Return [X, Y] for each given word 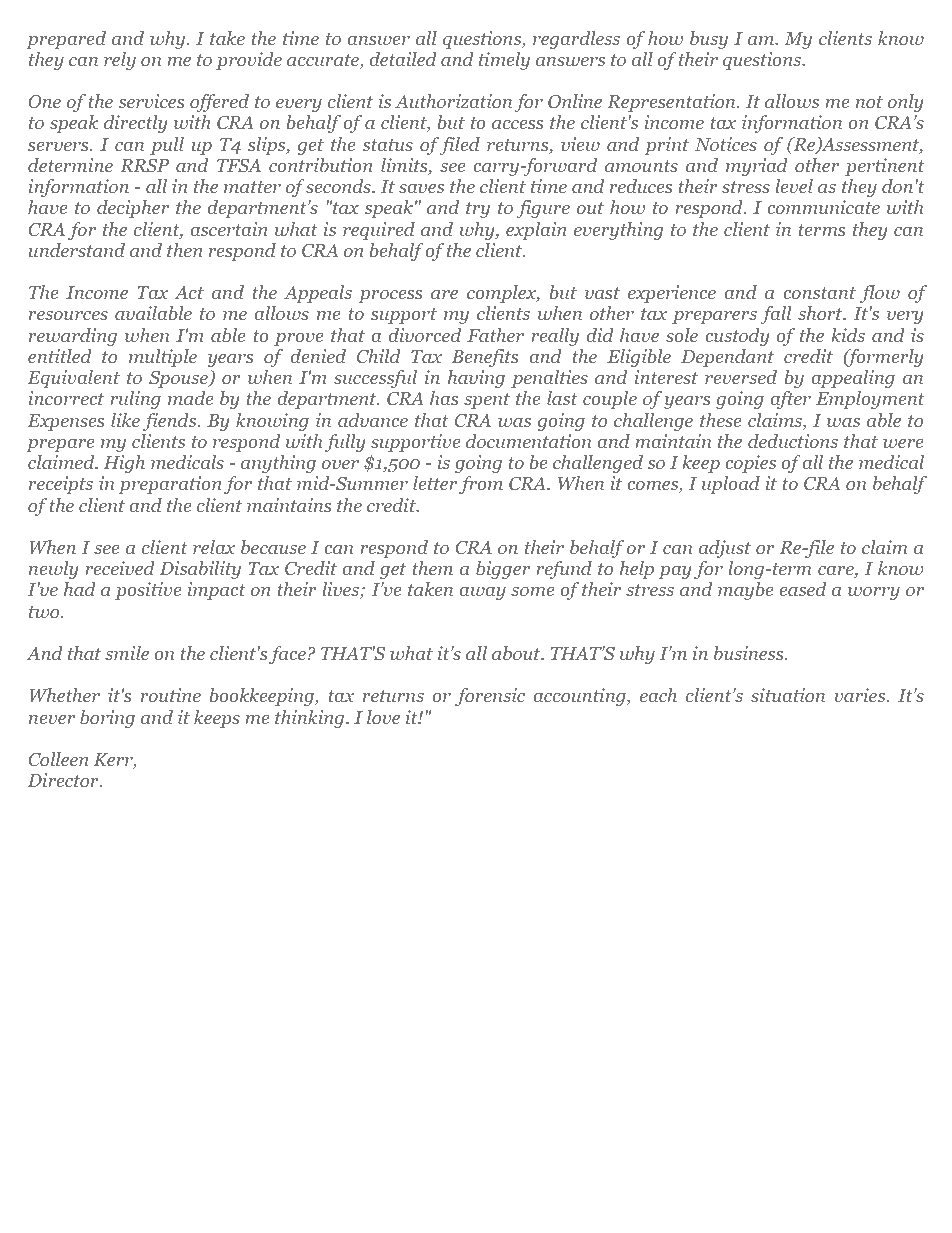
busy [709, 40]
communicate [823, 207]
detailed [403, 59]
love [383, 717]
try [478, 210]
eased [802, 589]
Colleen [58, 759]
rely [120, 61]
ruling [135, 400]
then [185, 250]
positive [148, 591]
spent [487, 401]
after [790, 400]
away [482, 593]
